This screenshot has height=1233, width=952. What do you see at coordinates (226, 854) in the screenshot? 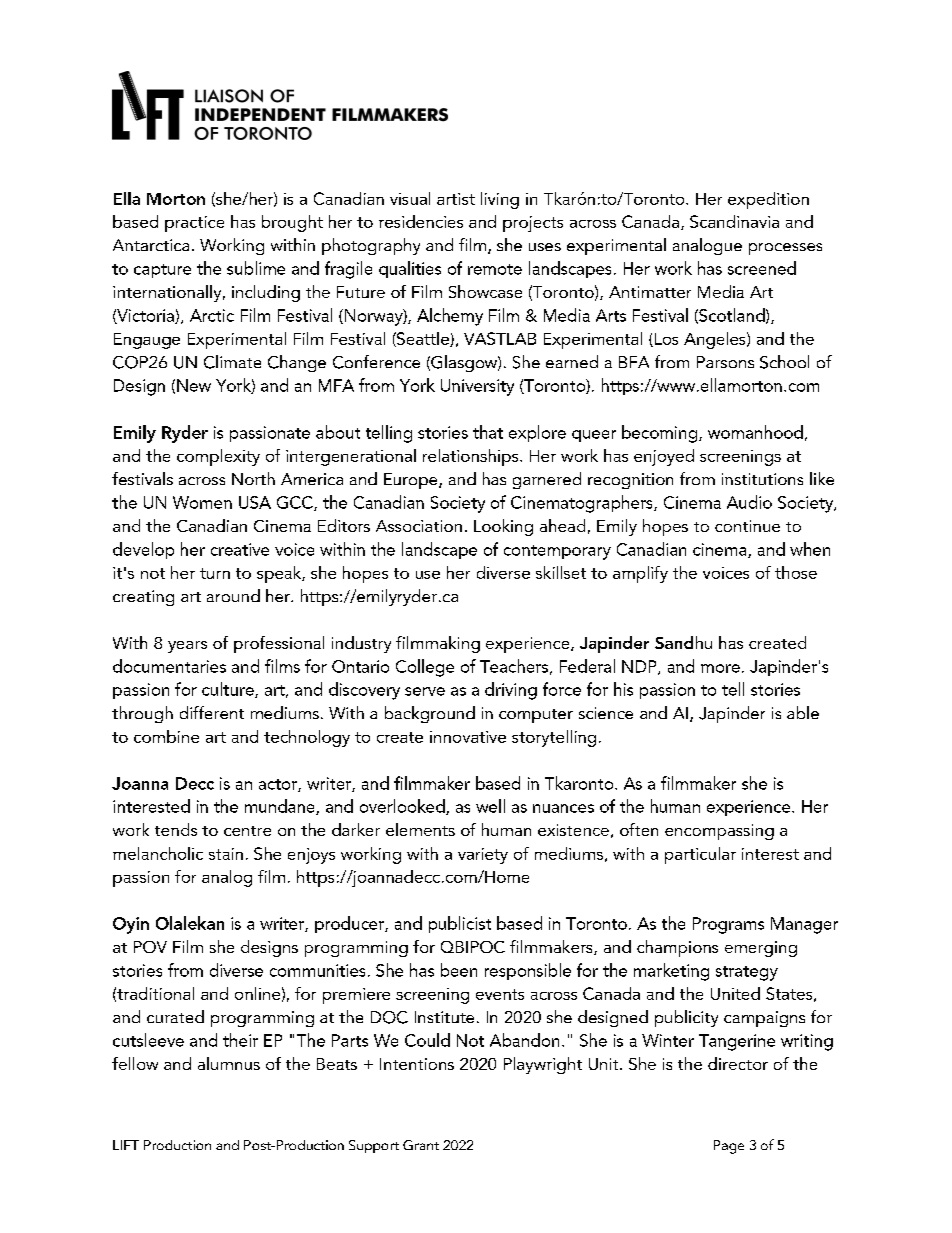
I see `stain` at bounding box center [226, 854].
